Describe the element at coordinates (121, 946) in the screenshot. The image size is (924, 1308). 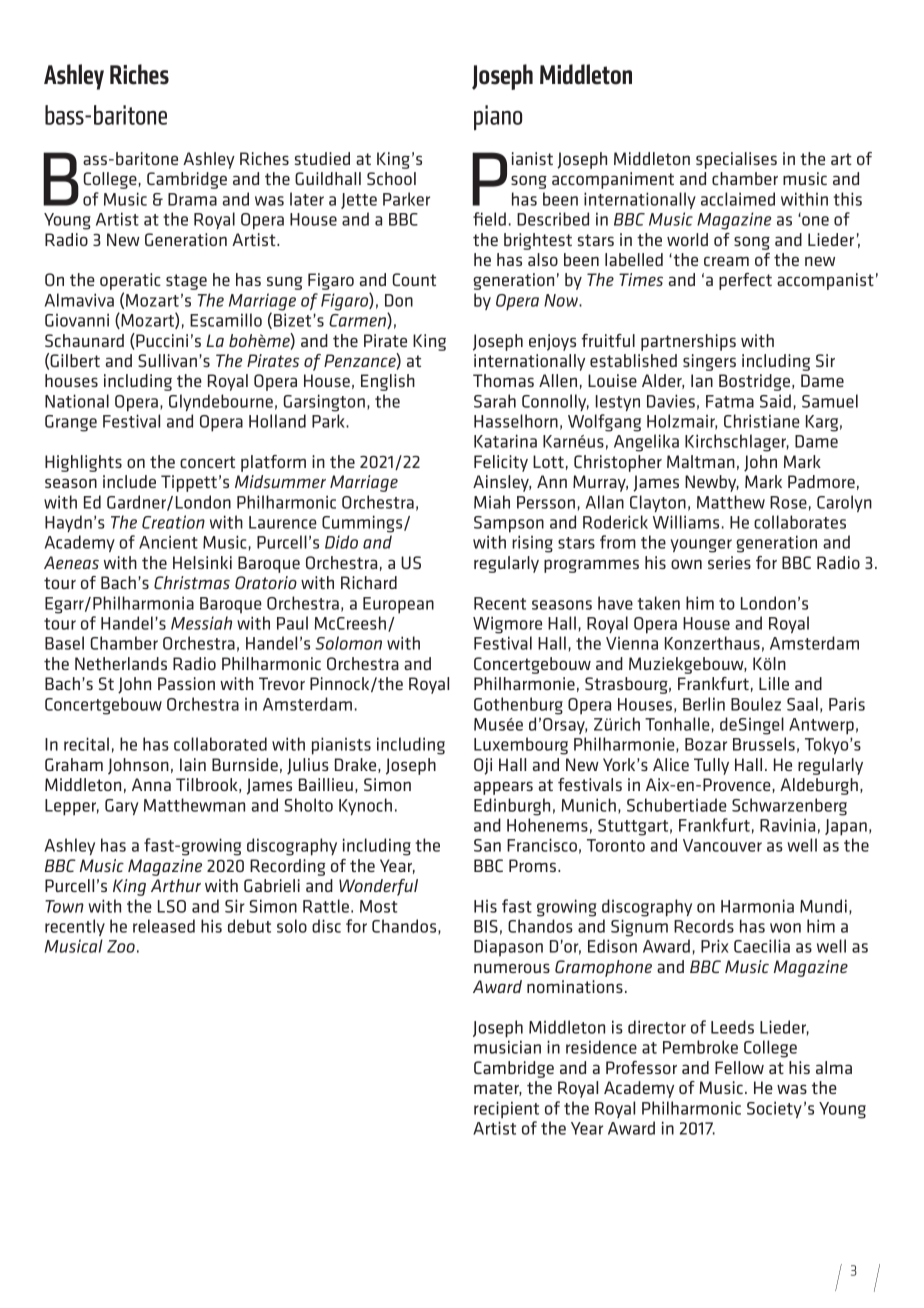
I see `Zoo` at that location.
